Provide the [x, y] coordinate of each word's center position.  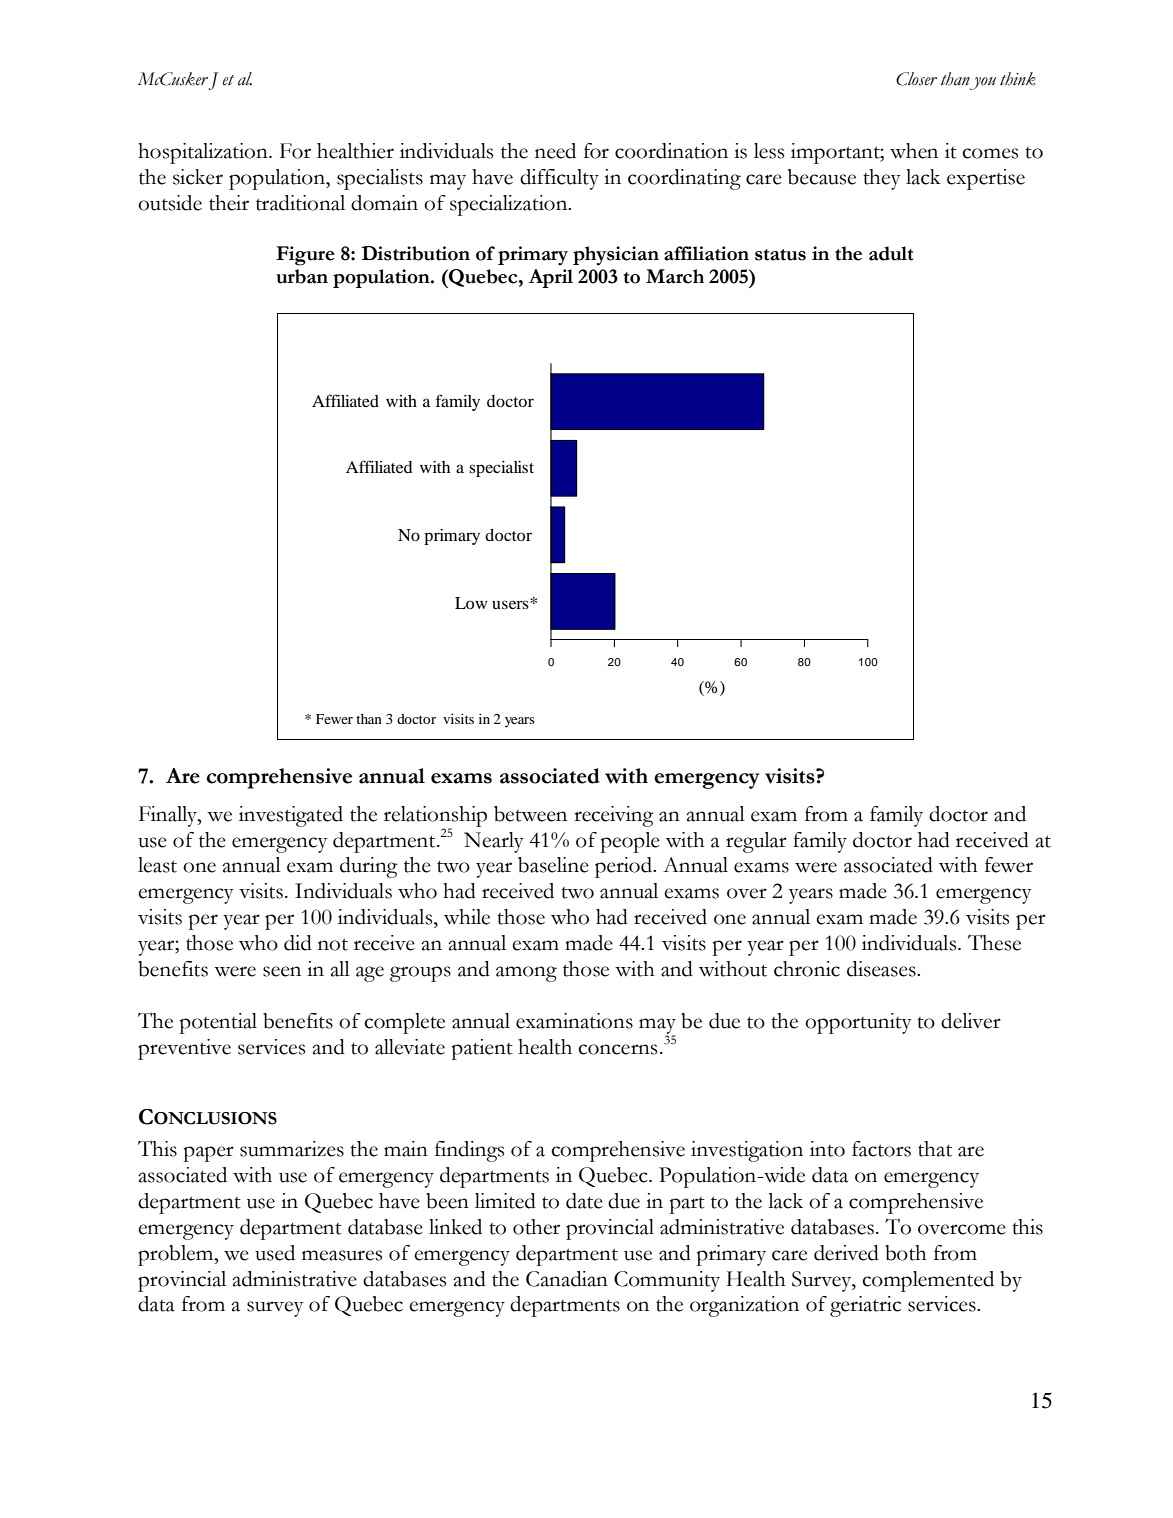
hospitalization [204, 153]
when [914, 151]
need [555, 151]
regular [756, 842]
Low [471, 603]
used [275, 1253]
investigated [291, 816]
